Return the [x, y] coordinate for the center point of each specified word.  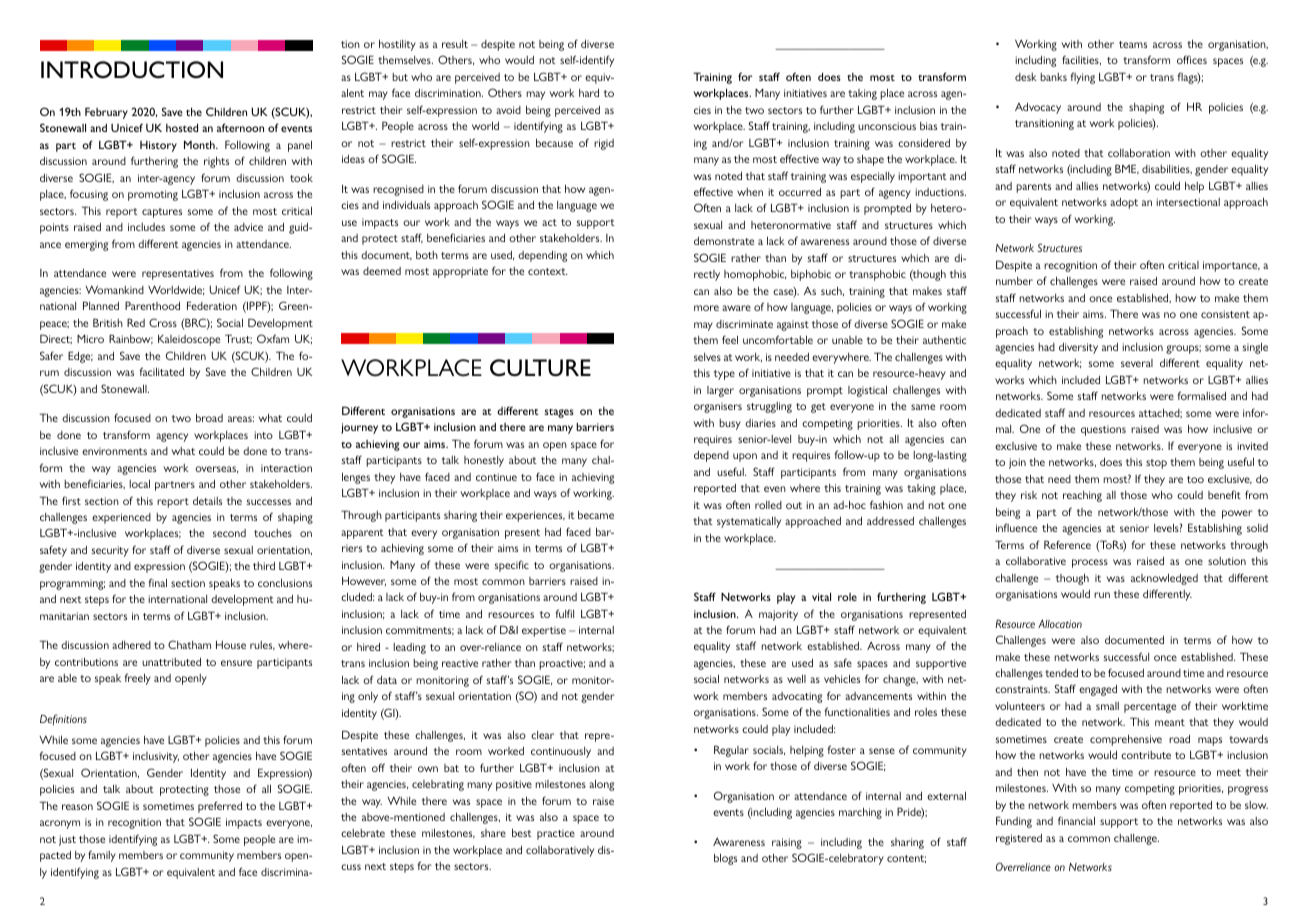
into [263, 435]
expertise [544, 631]
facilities [1081, 60]
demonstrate [724, 241]
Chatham [189, 644]
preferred [220, 807]
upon [745, 457]
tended [1061, 673]
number [1014, 281]
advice [248, 227]
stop [1156, 464]
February [106, 113]
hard [589, 93]
